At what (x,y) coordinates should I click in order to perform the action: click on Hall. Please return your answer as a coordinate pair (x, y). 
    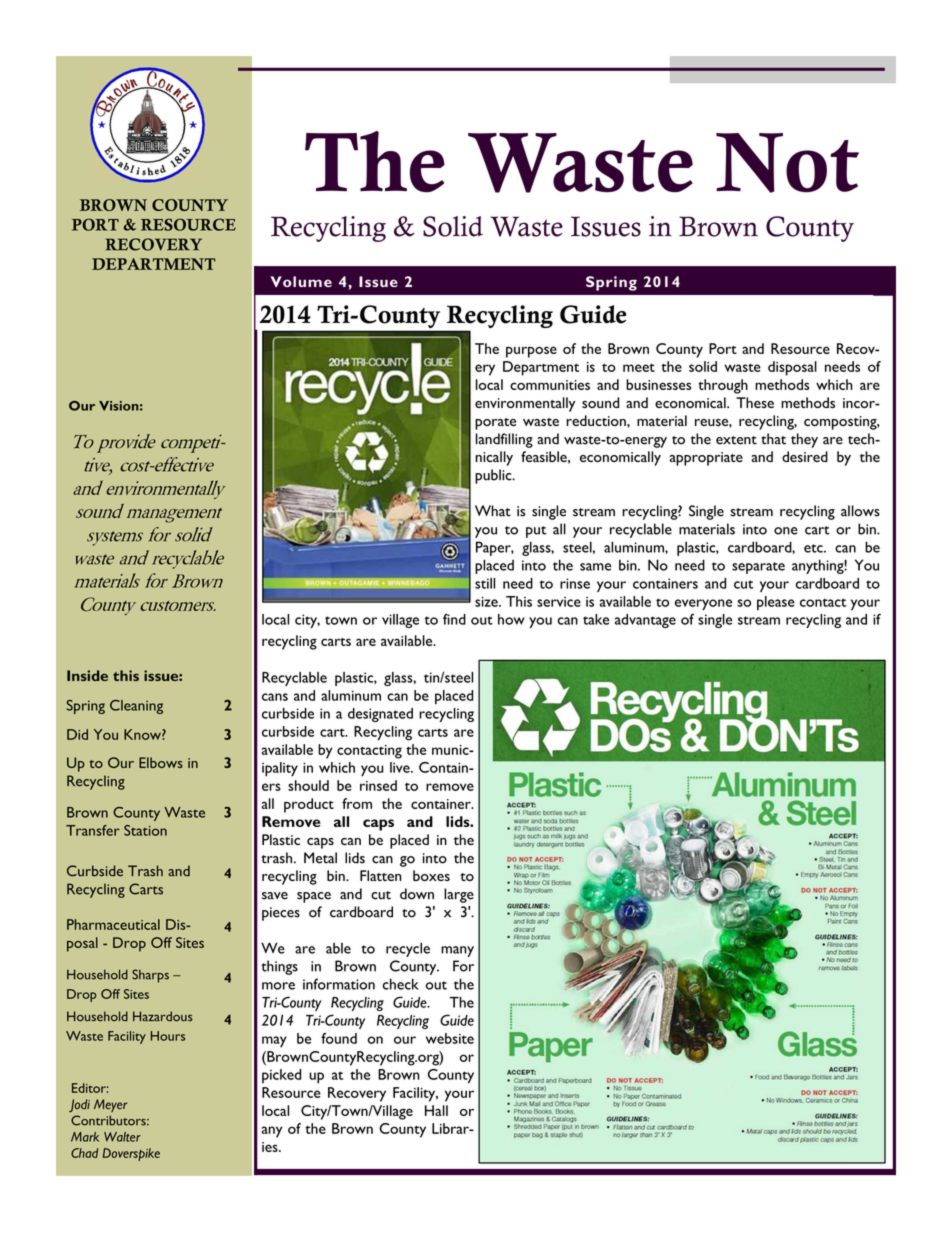
    Looking at the image, I should click on (436, 1110).
